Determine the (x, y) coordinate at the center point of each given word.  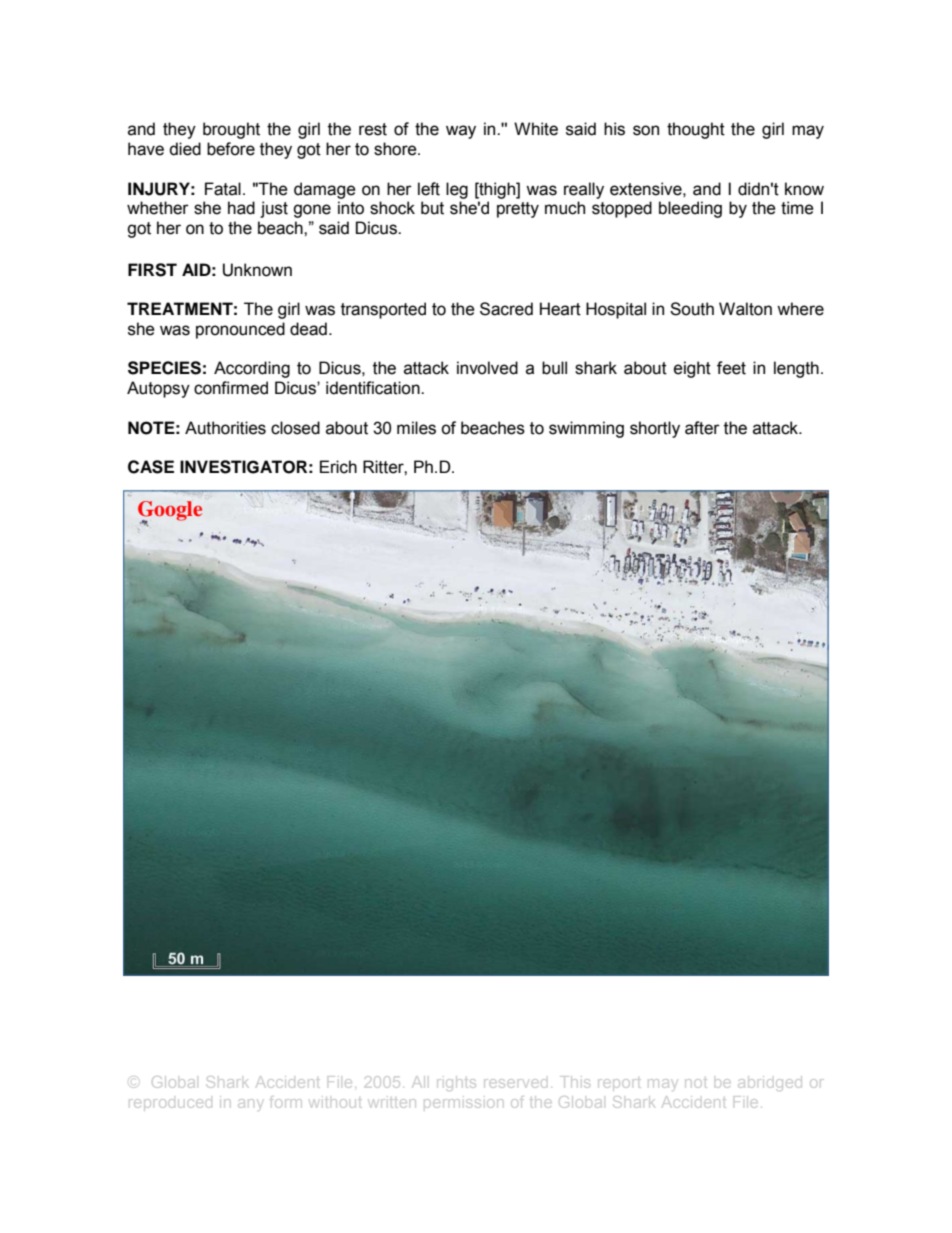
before (231, 149)
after (702, 428)
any (249, 1103)
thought (696, 130)
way (461, 132)
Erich (338, 467)
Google (170, 512)
